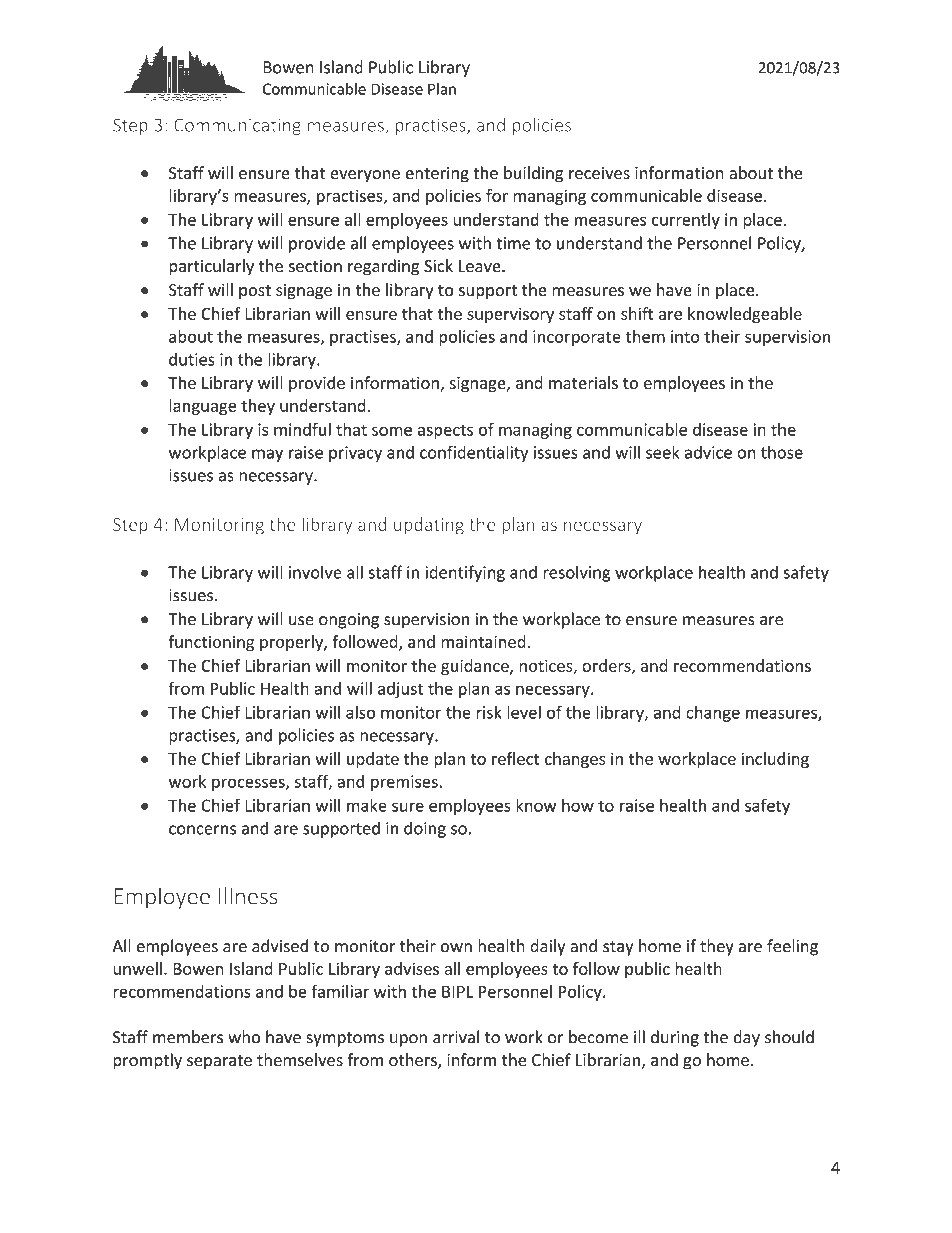 Image resolution: width=952 pixels, height=1233 pixels. I want to click on Communicating, so click(237, 126).
